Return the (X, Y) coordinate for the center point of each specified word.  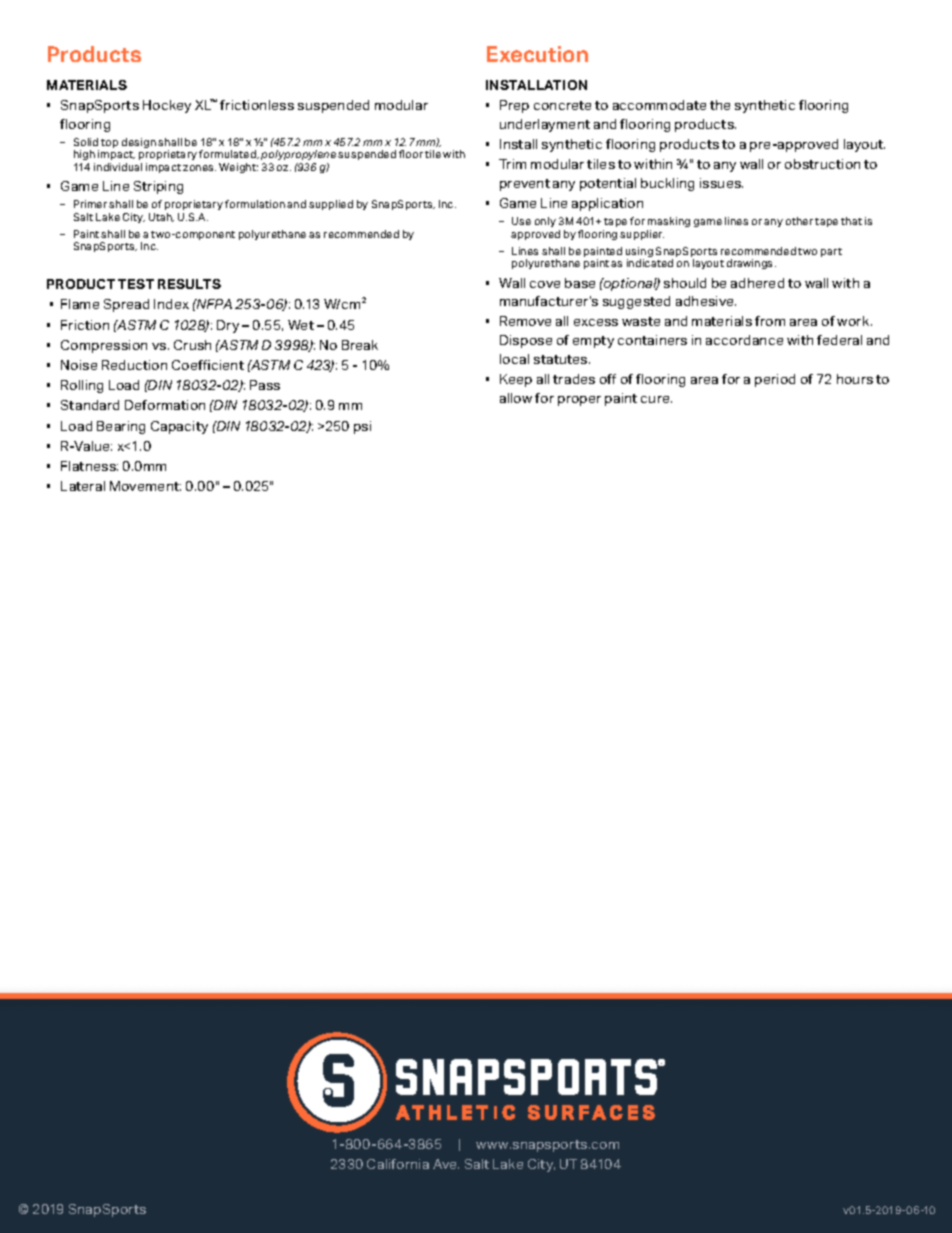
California (398, 1164)
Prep (514, 106)
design (139, 143)
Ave (446, 1164)
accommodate (659, 105)
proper (579, 401)
